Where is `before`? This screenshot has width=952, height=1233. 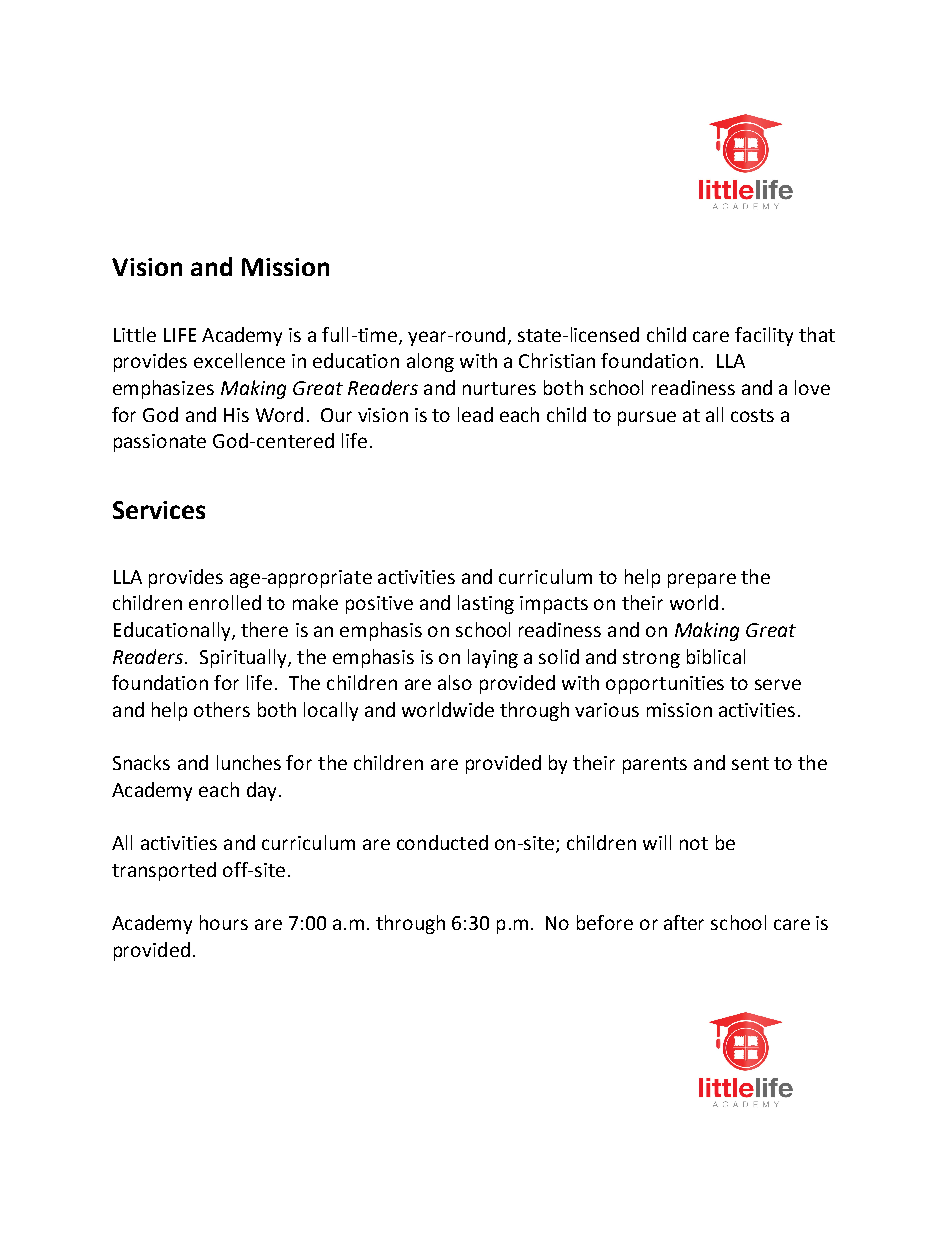 before is located at coordinates (605, 922).
